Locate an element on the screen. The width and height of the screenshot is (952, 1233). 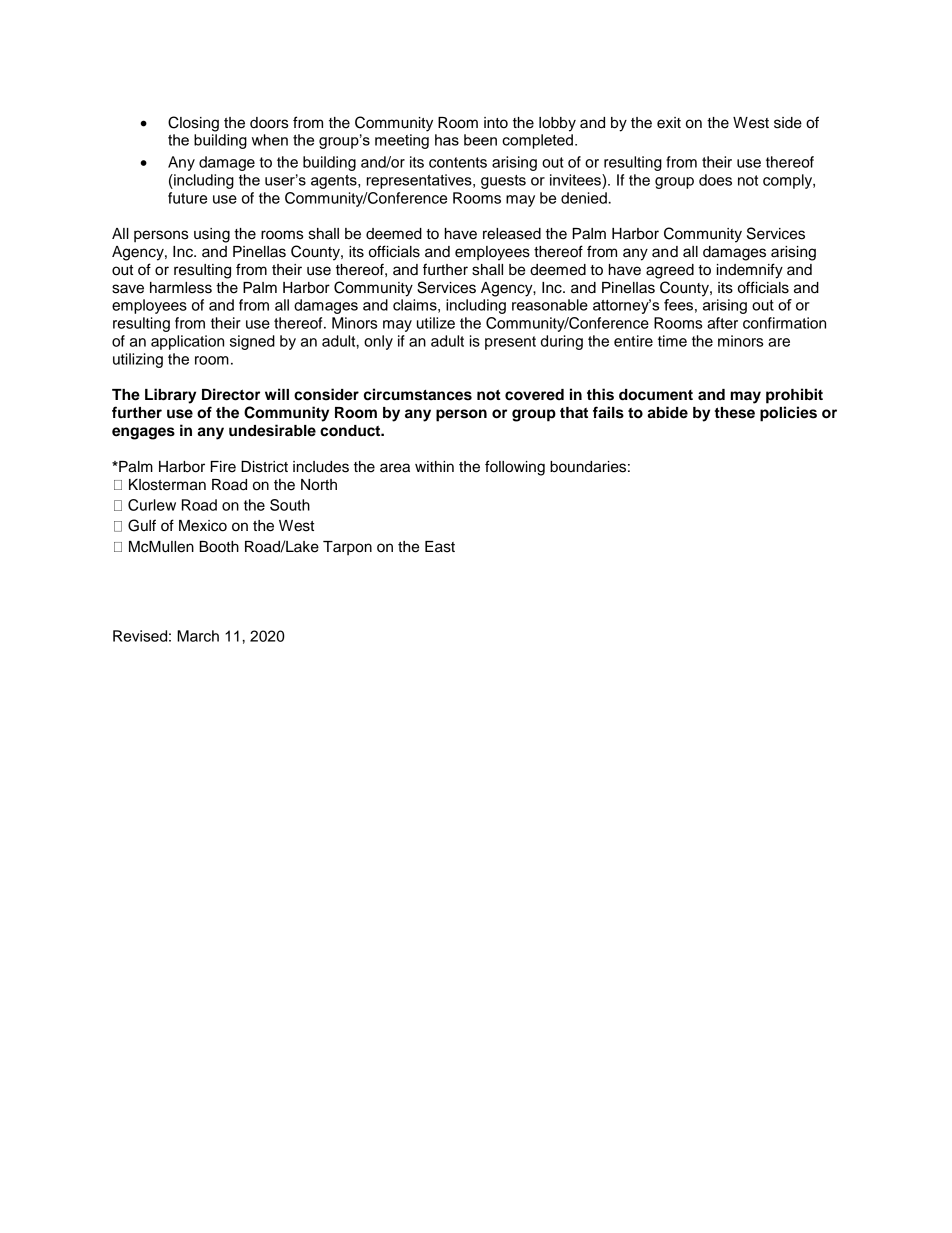
exit is located at coordinates (669, 123).
